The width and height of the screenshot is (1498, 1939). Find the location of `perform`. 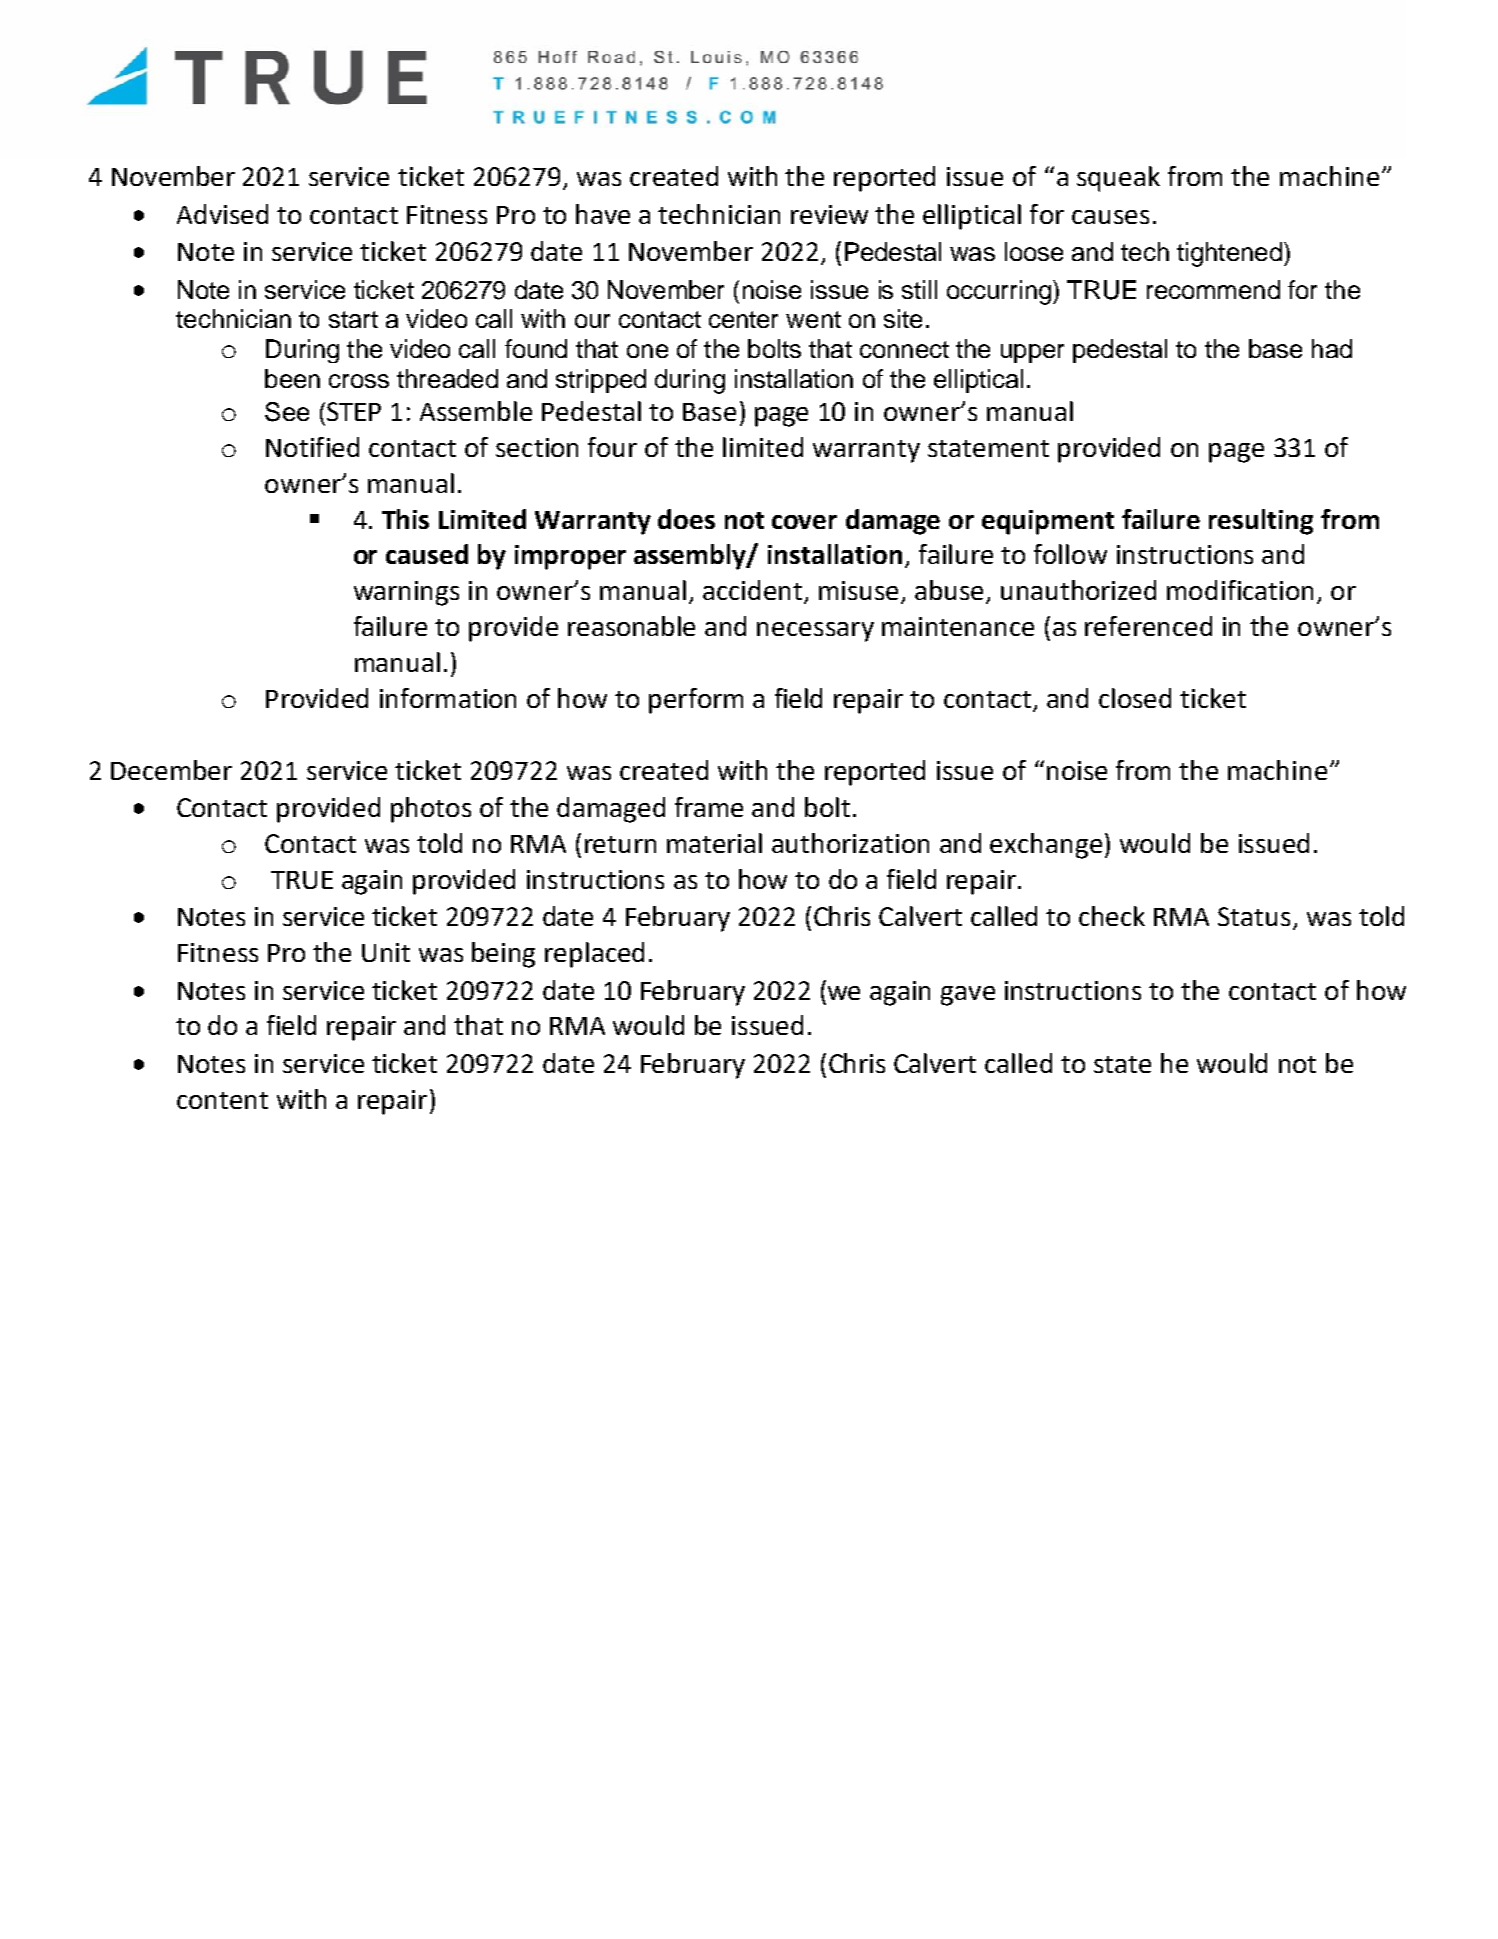

perform is located at coordinates (696, 701).
